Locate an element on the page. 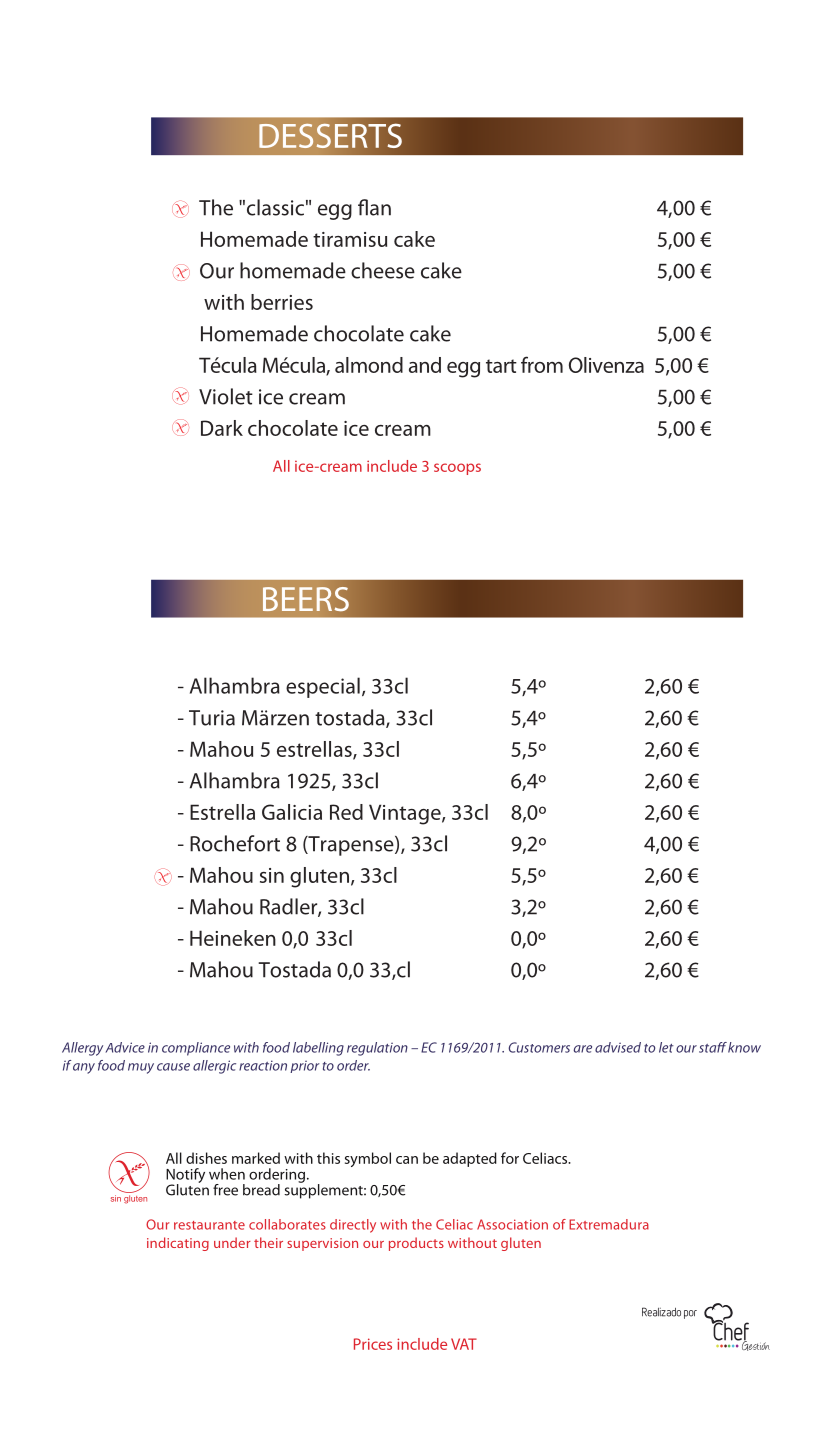  advised is located at coordinates (618, 1047).
